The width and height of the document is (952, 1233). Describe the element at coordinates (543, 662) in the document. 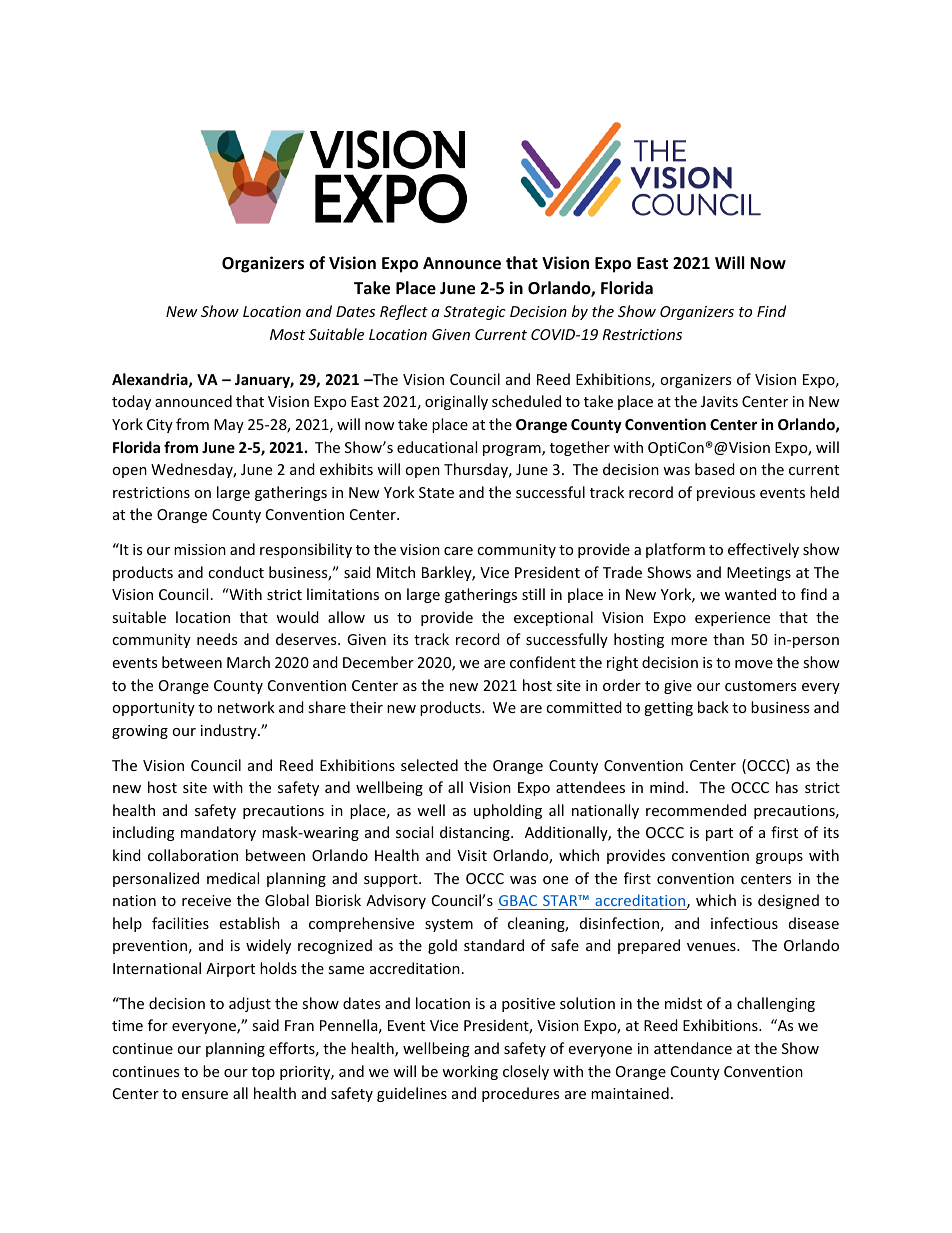

I see `confident` at that location.
